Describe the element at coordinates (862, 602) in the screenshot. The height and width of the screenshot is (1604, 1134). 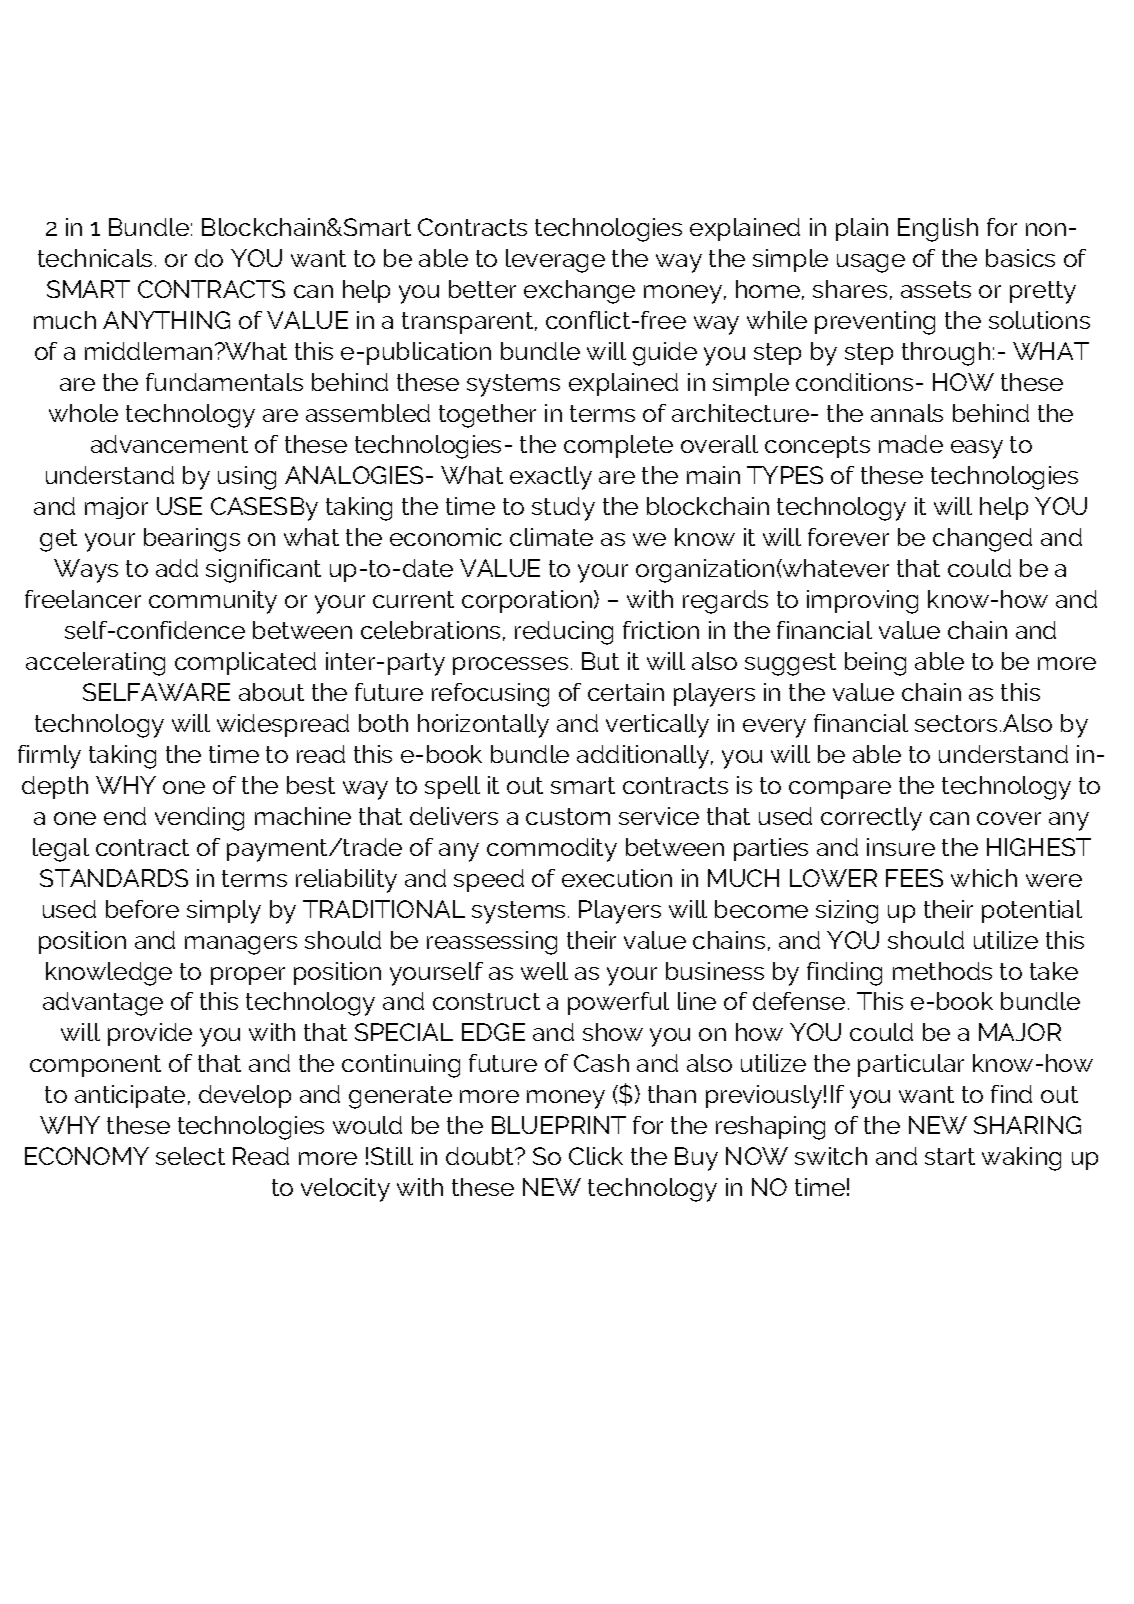
I see `improving` at that location.
